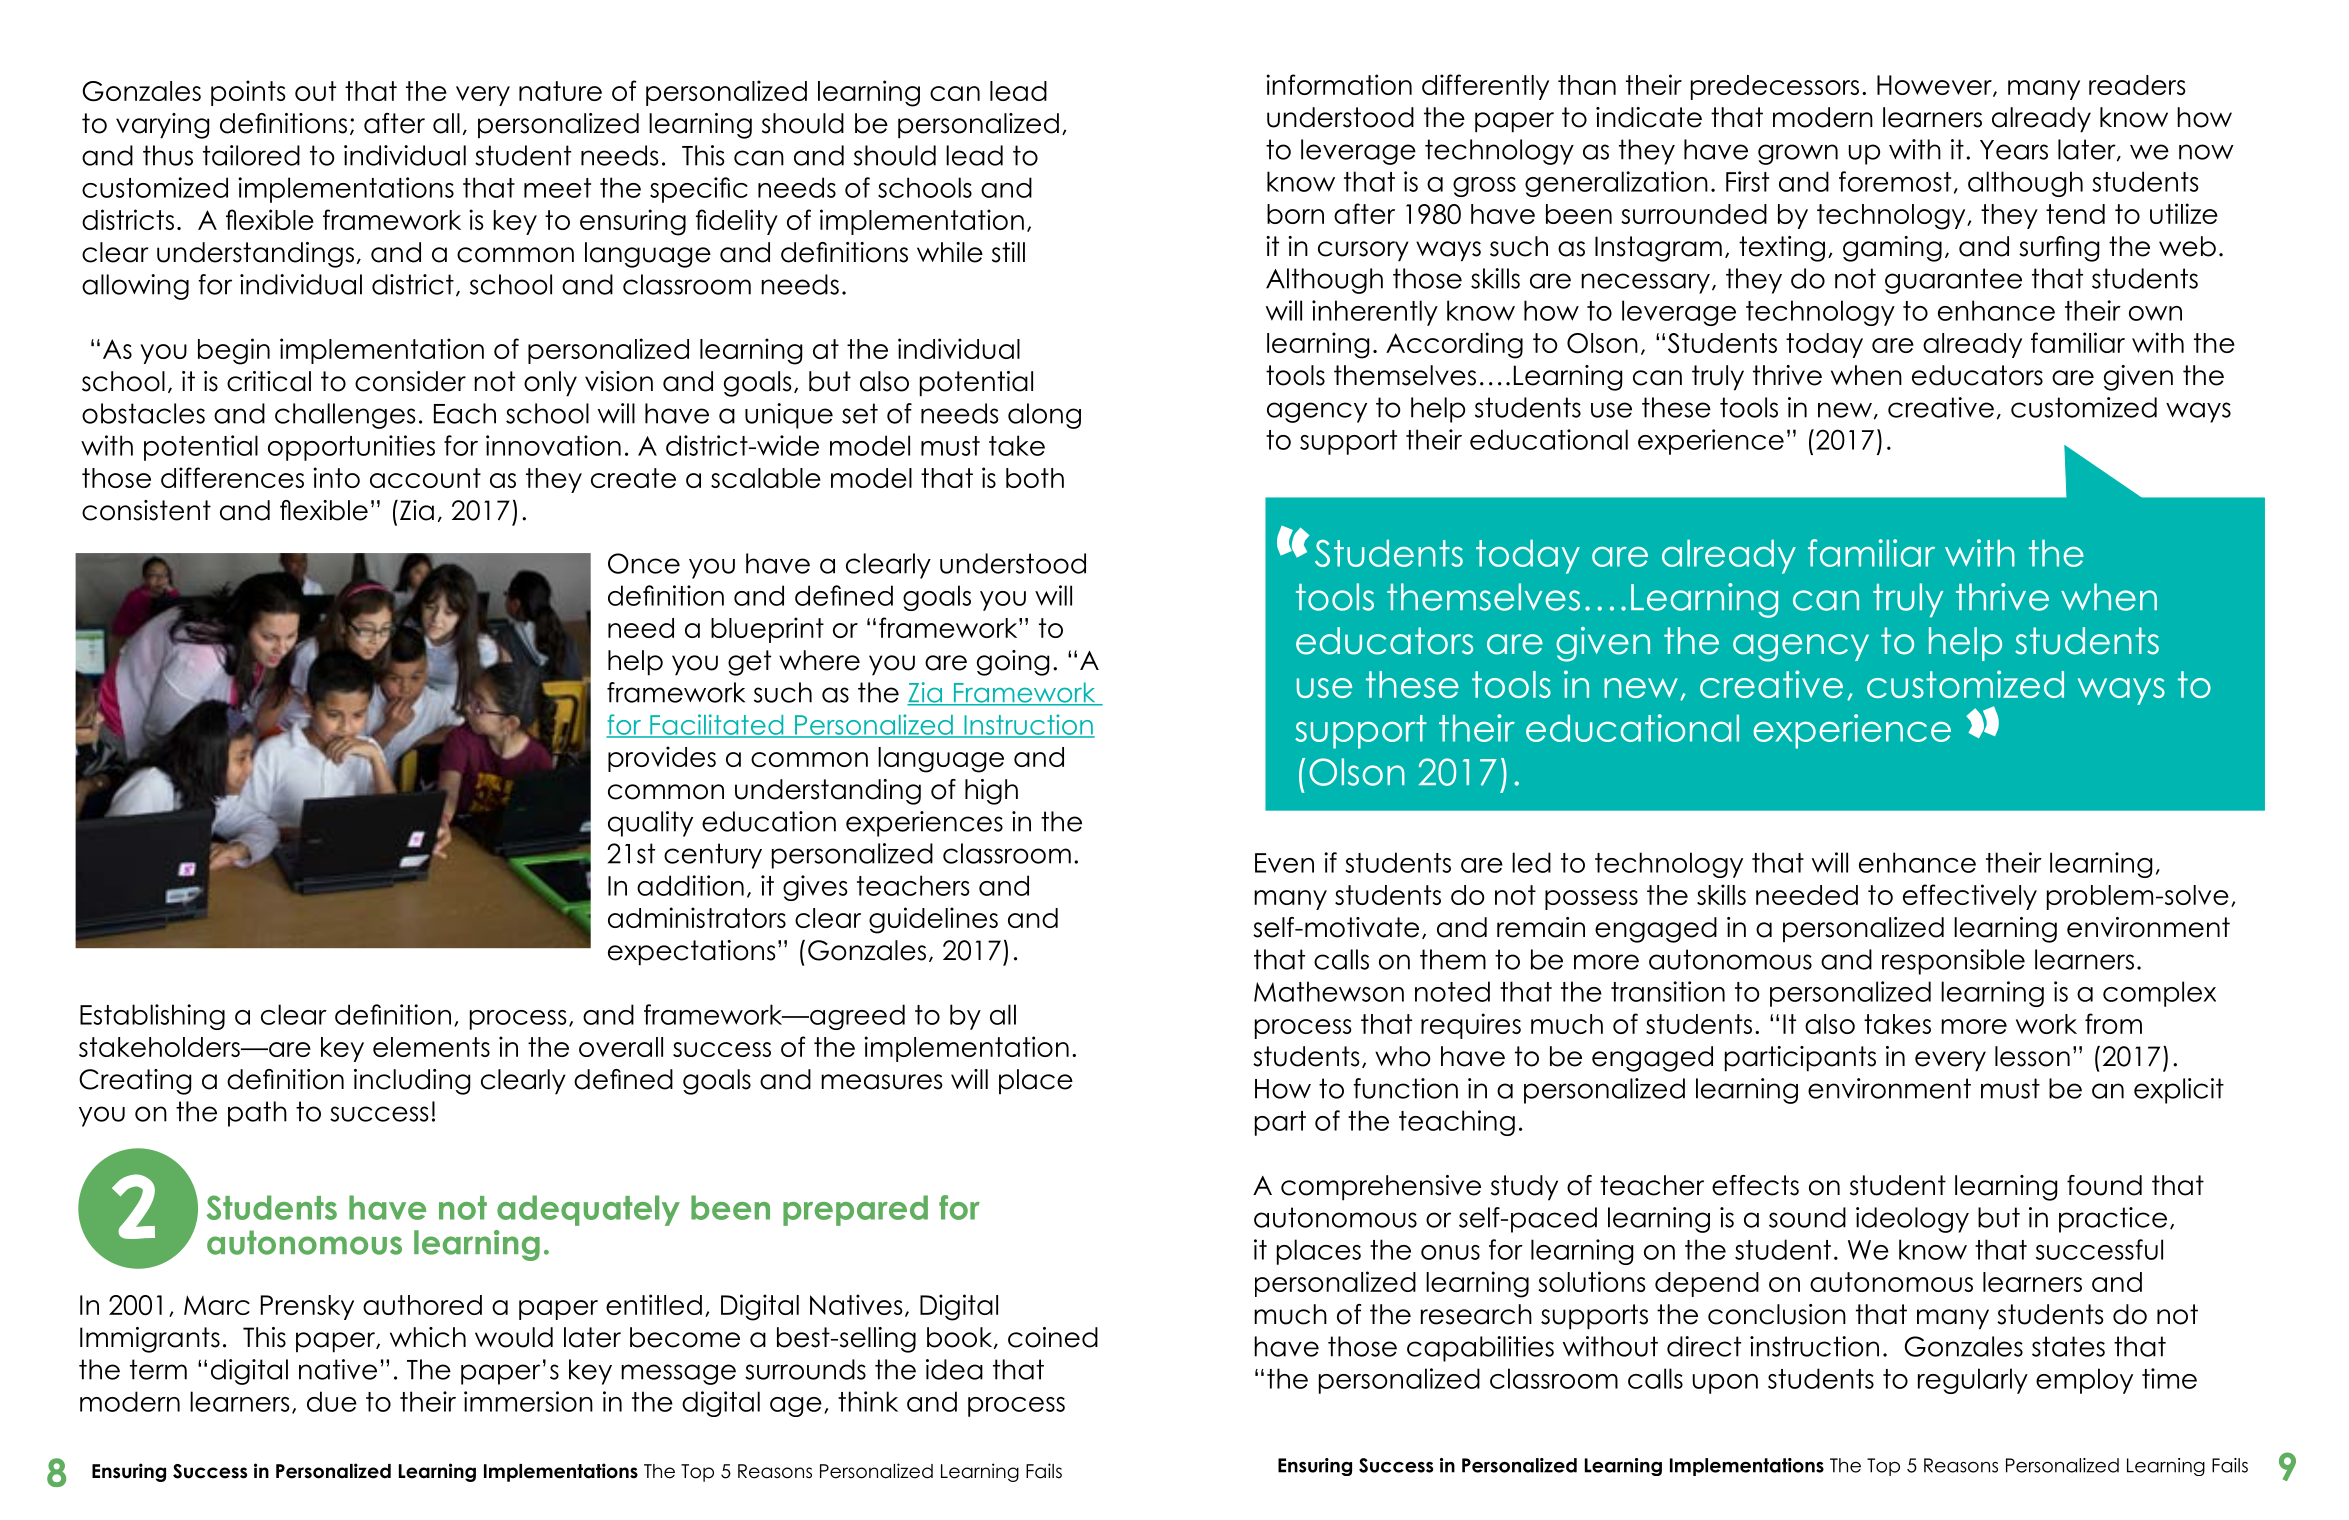 This page has width=2349, height=1520. What do you see at coordinates (1973, 1381) in the page?
I see `regularly` at bounding box center [1973, 1381].
